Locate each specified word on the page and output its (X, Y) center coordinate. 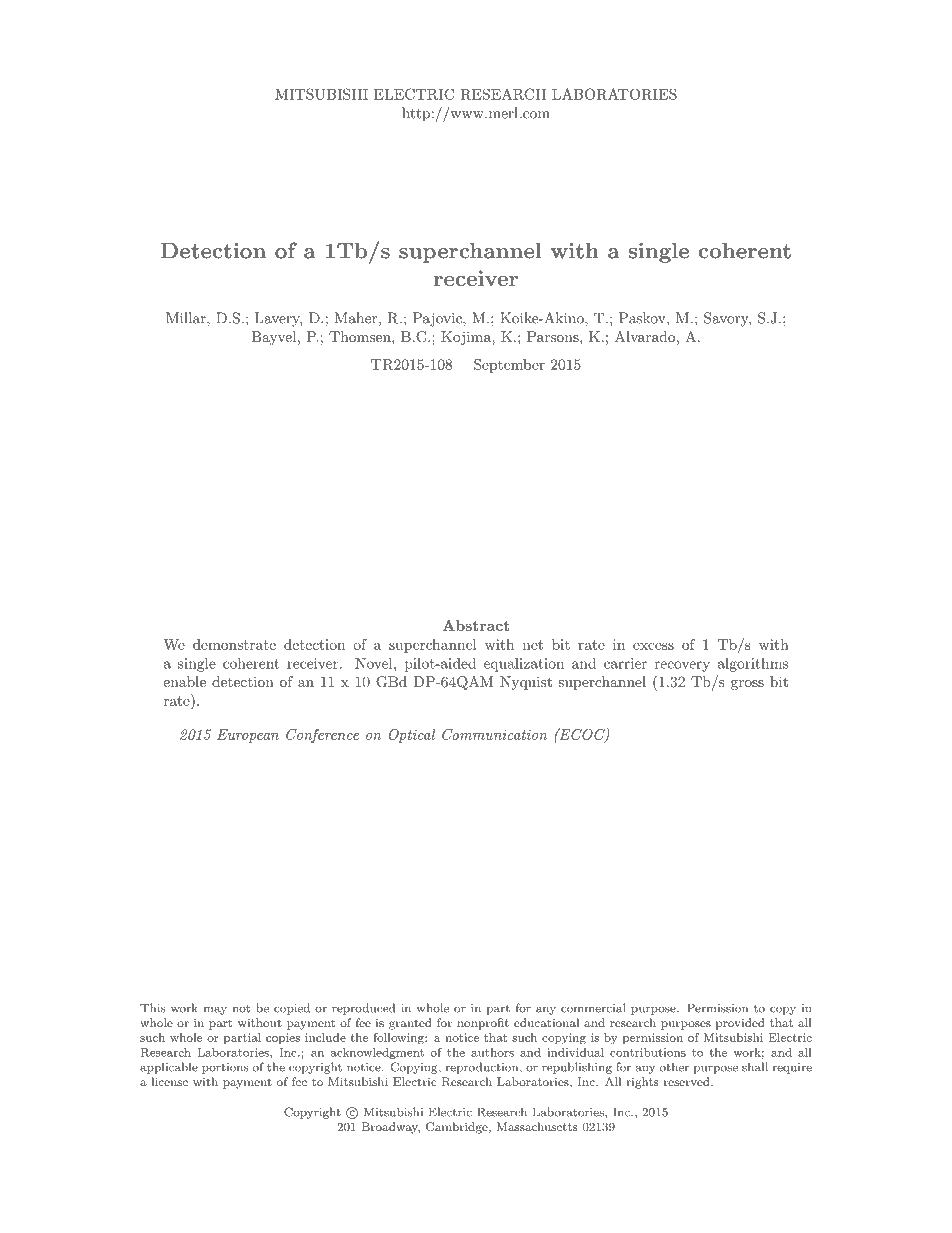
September (509, 366)
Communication (494, 734)
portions (225, 1068)
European (248, 736)
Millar (187, 318)
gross (747, 685)
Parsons (554, 336)
